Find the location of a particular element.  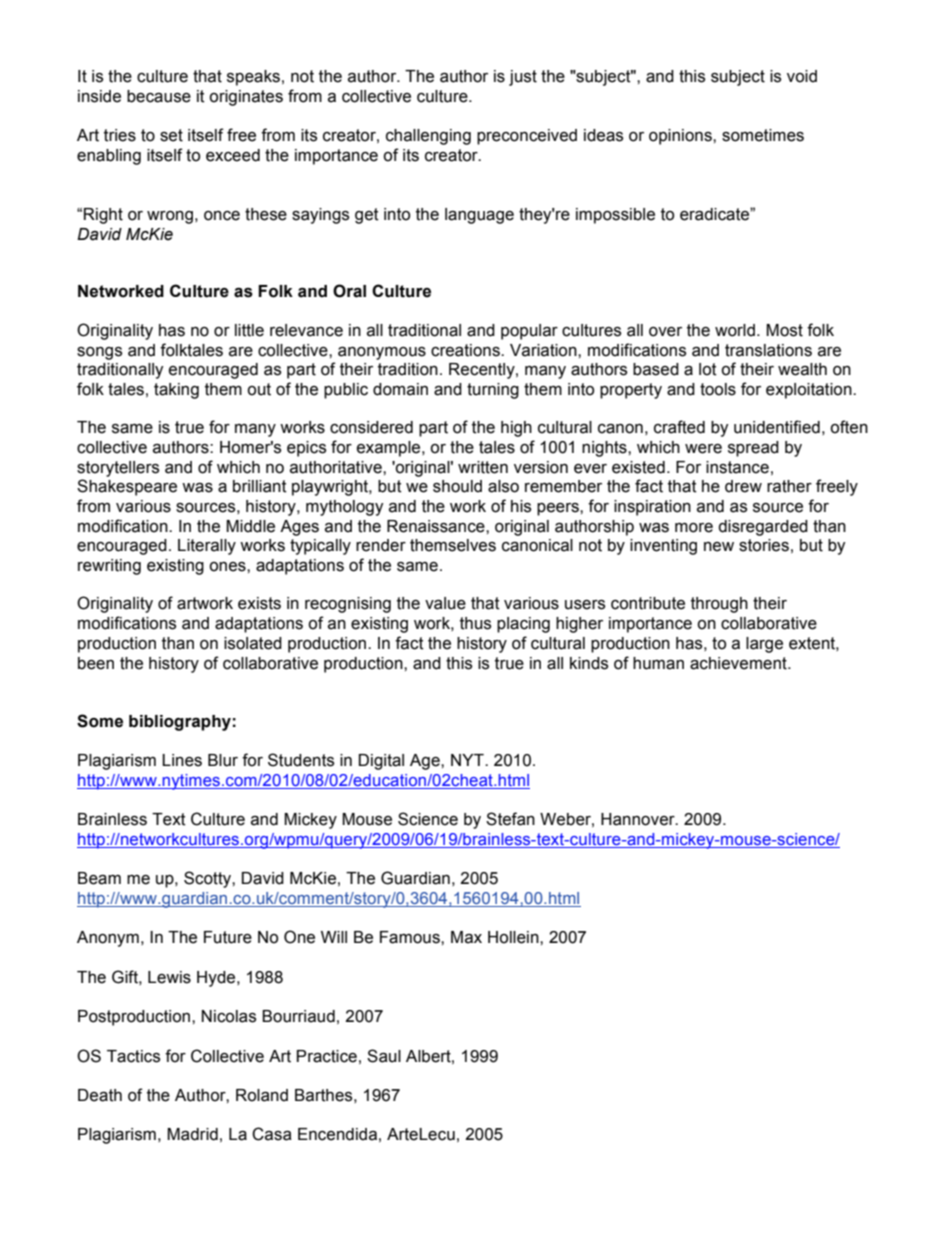

Stefan is located at coordinates (510, 819).
